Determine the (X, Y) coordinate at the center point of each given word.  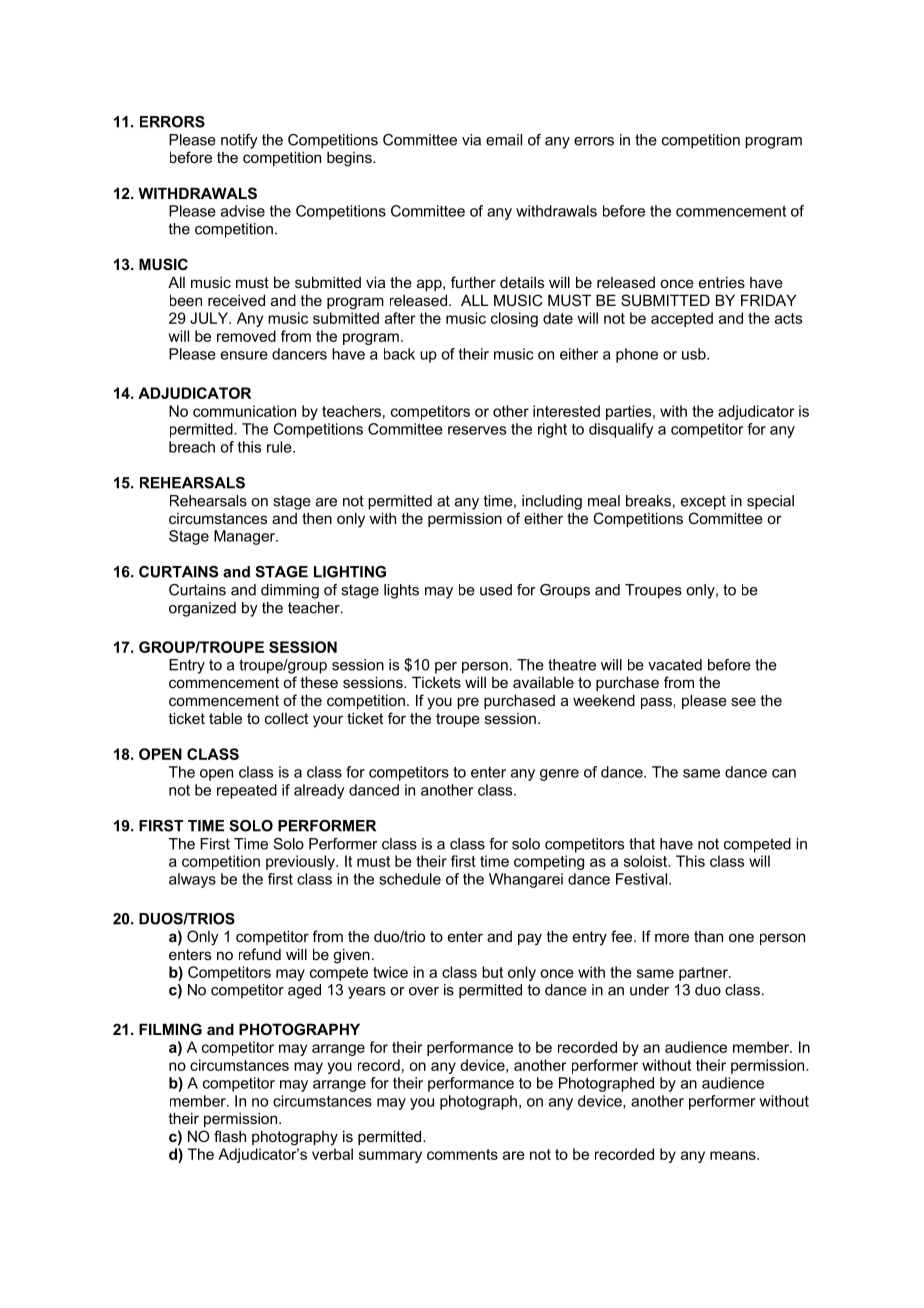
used (496, 590)
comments (462, 1154)
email (504, 140)
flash (230, 1136)
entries (722, 282)
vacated (675, 665)
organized (202, 609)
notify (239, 141)
